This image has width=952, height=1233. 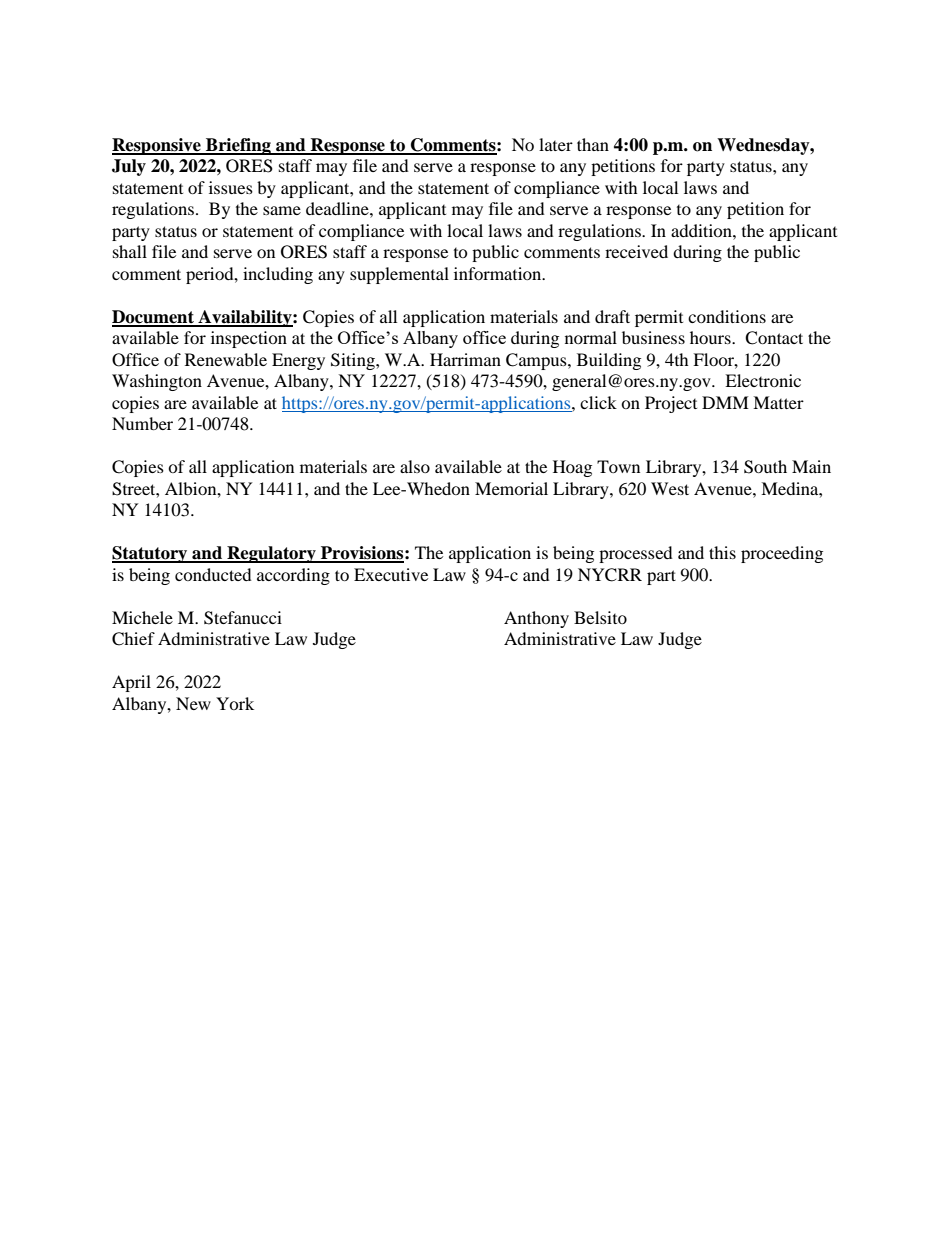 What do you see at coordinates (415, 466) in the image?
I see `also` at bounding box center [415, 466].
